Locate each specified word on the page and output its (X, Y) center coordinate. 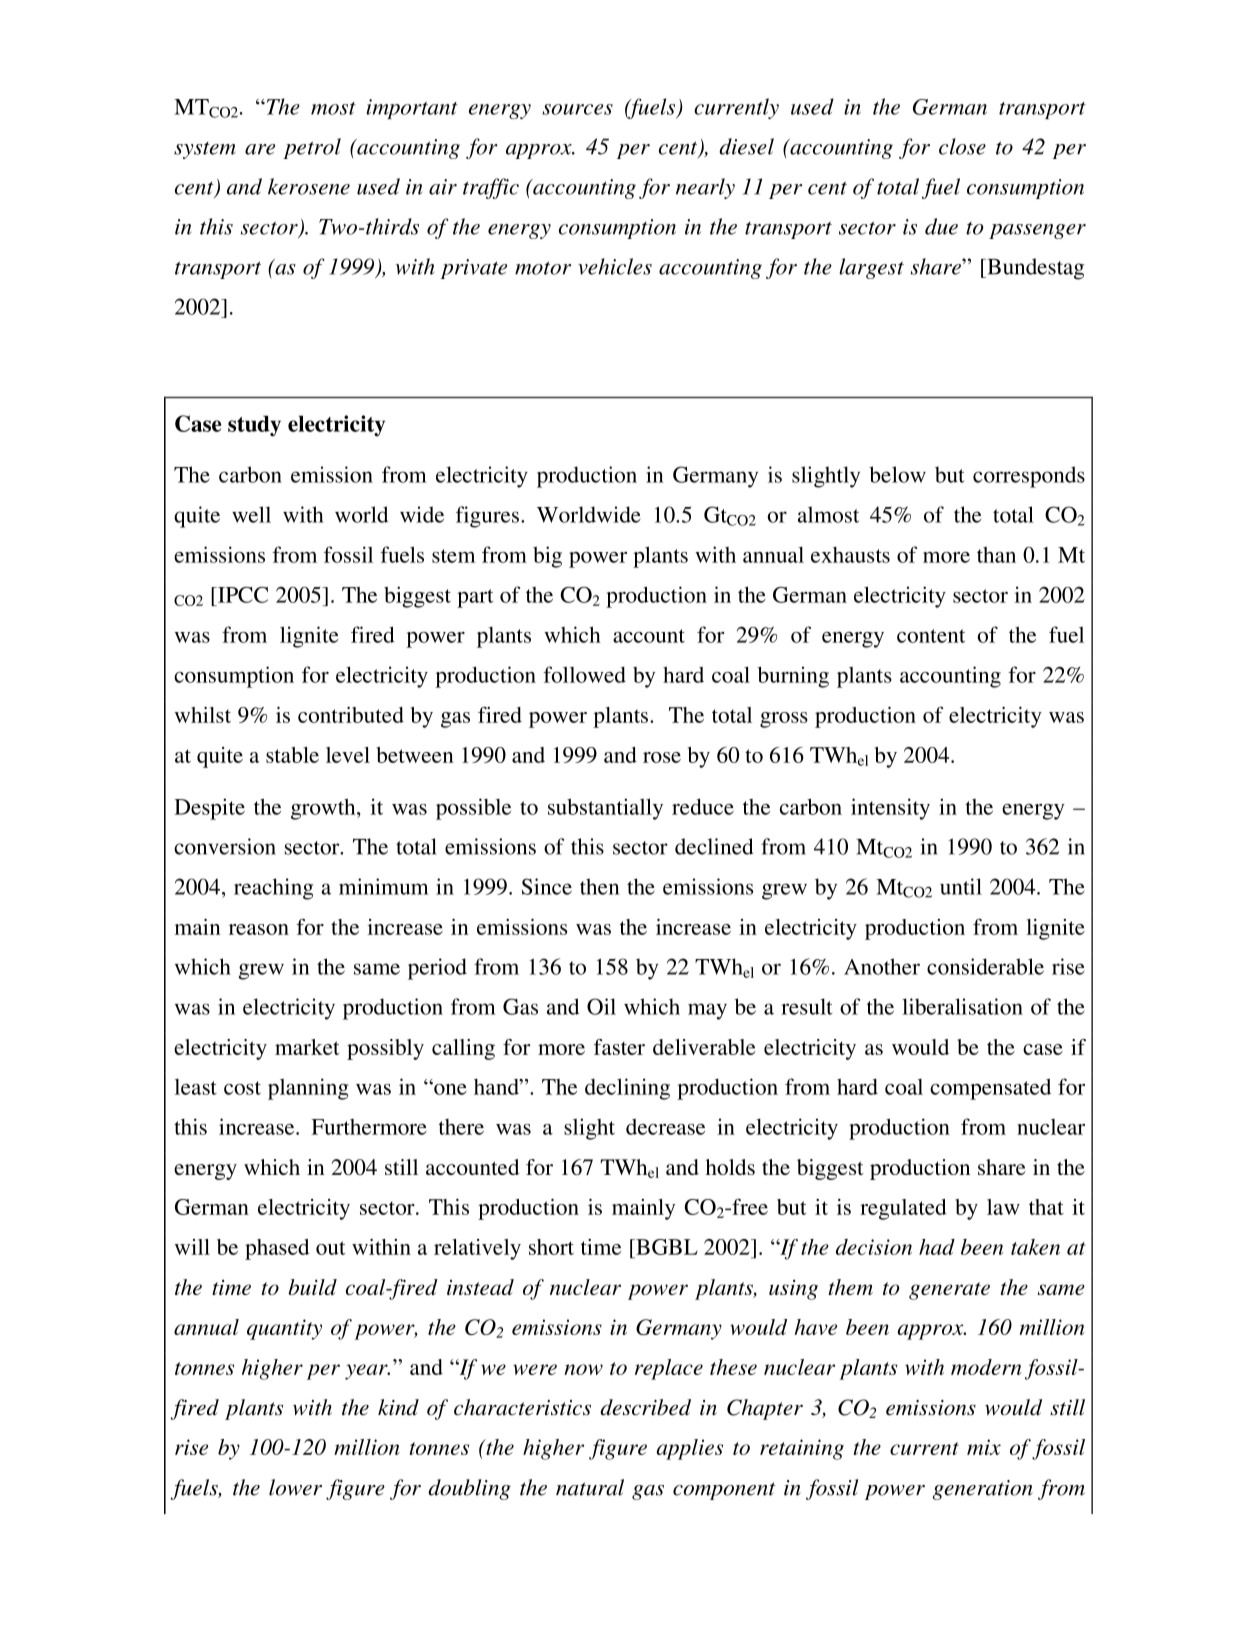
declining (627, 1089)
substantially (605, 809)
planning (308, 1089)
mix (984, 1447)
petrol (312, 148)
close (962, 146)
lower (295, 1487)
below (897, 474)
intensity (890, 809)
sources (577, 109)
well (251, 514)
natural (590, 1487)
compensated (990, 1089)
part (475, 598)
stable (292, 755)
